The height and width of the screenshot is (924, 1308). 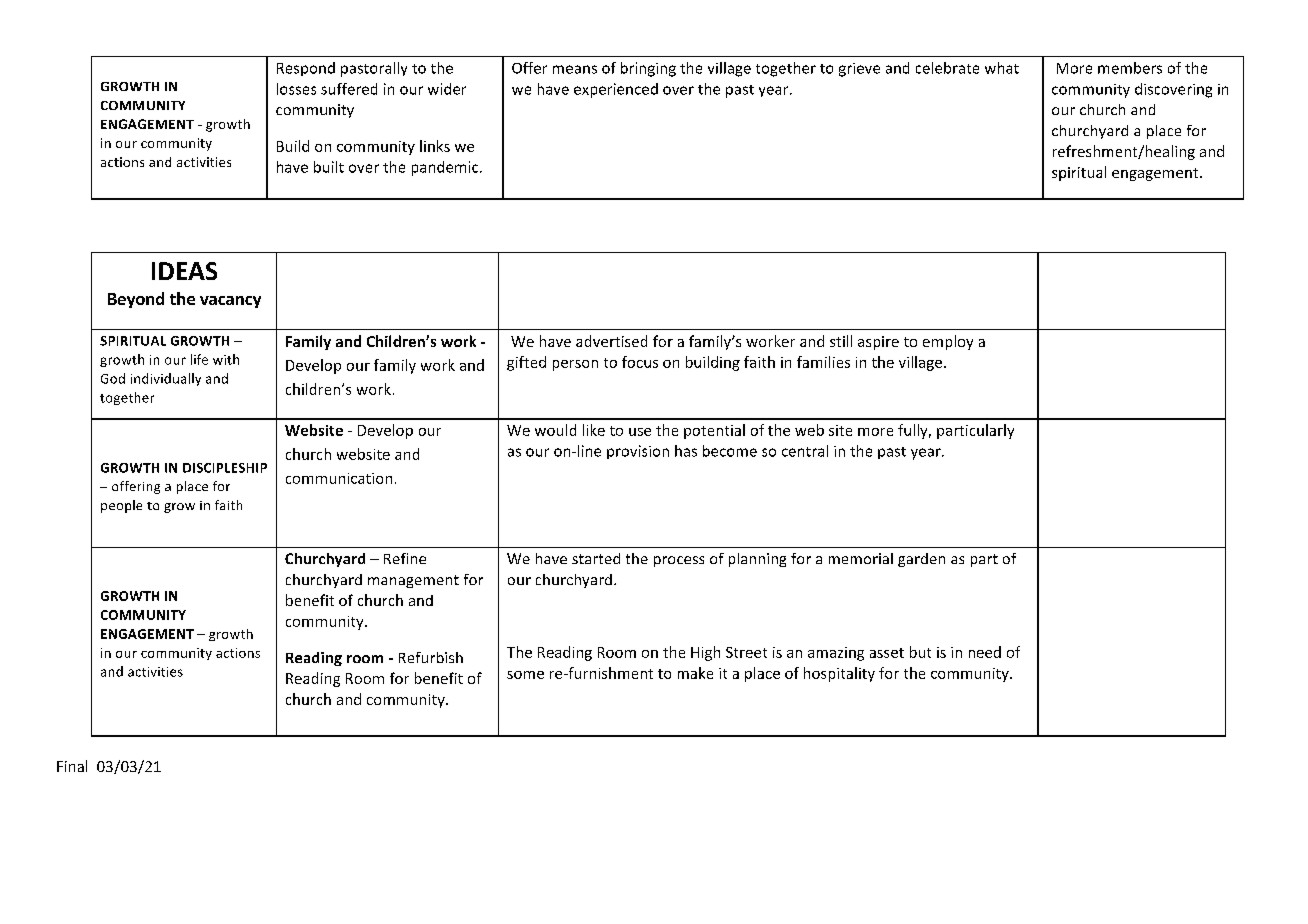 What do you see at coordinates (72, 766) in the screenshot?
I see `Final` at bounding box center [72, 766].
